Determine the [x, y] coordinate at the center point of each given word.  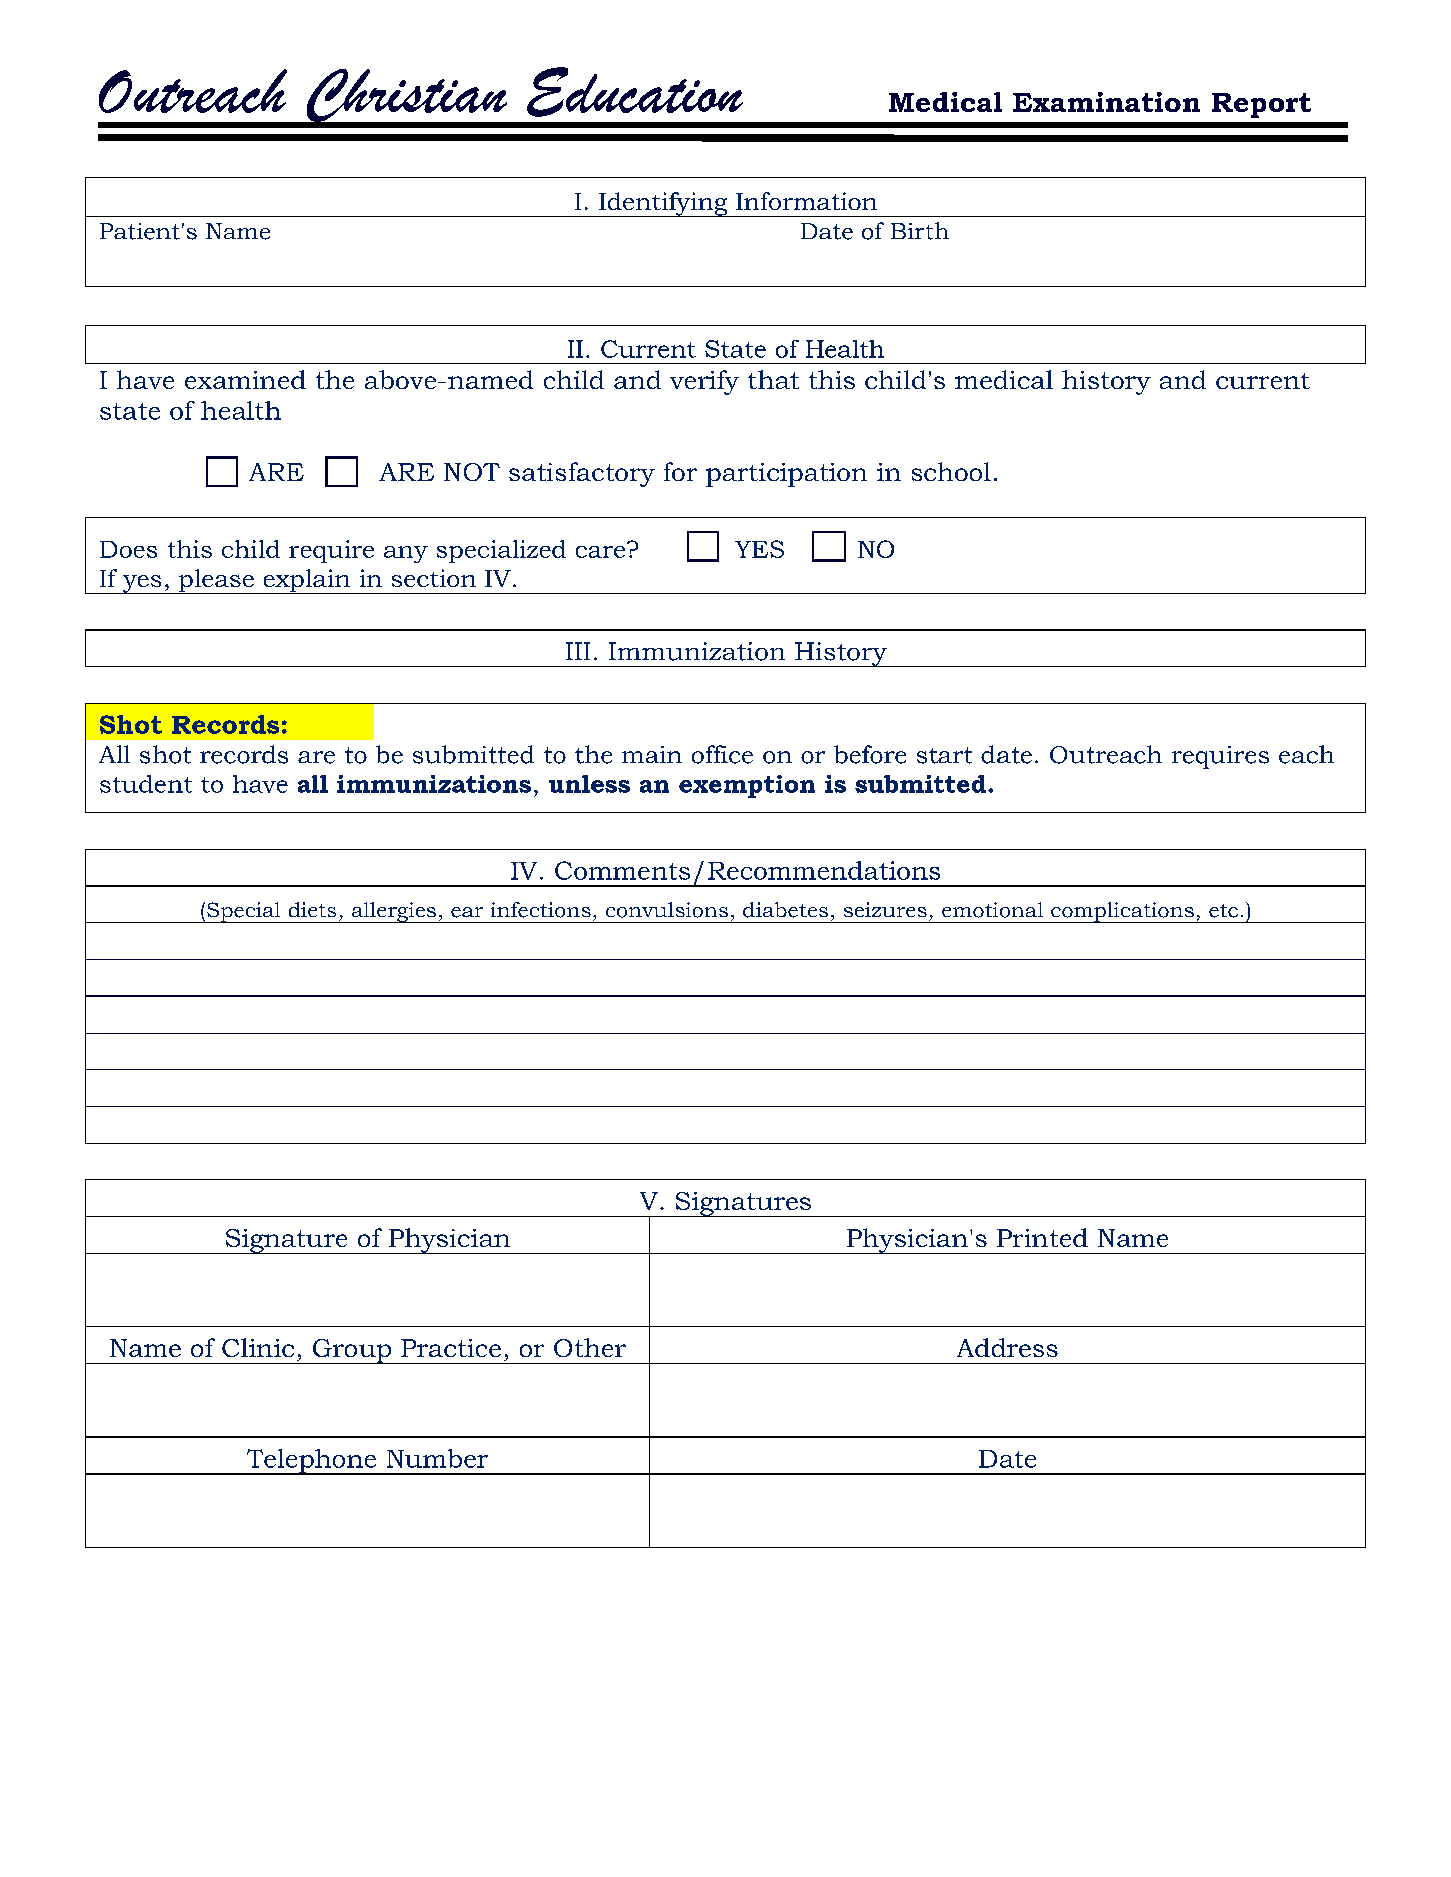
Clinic [258, 1347]
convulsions [667, 910]
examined [245, 379]
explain [307, 581]
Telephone [311, 1462]
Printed [1042, 1237]
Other [590, 1347]
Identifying [663, 204]
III [578, 651]
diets [312, 909]
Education [635, 92]
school [951, 471]
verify [704, 382]
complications [1122, 912]
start [944, 755]
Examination [1106, 102]
